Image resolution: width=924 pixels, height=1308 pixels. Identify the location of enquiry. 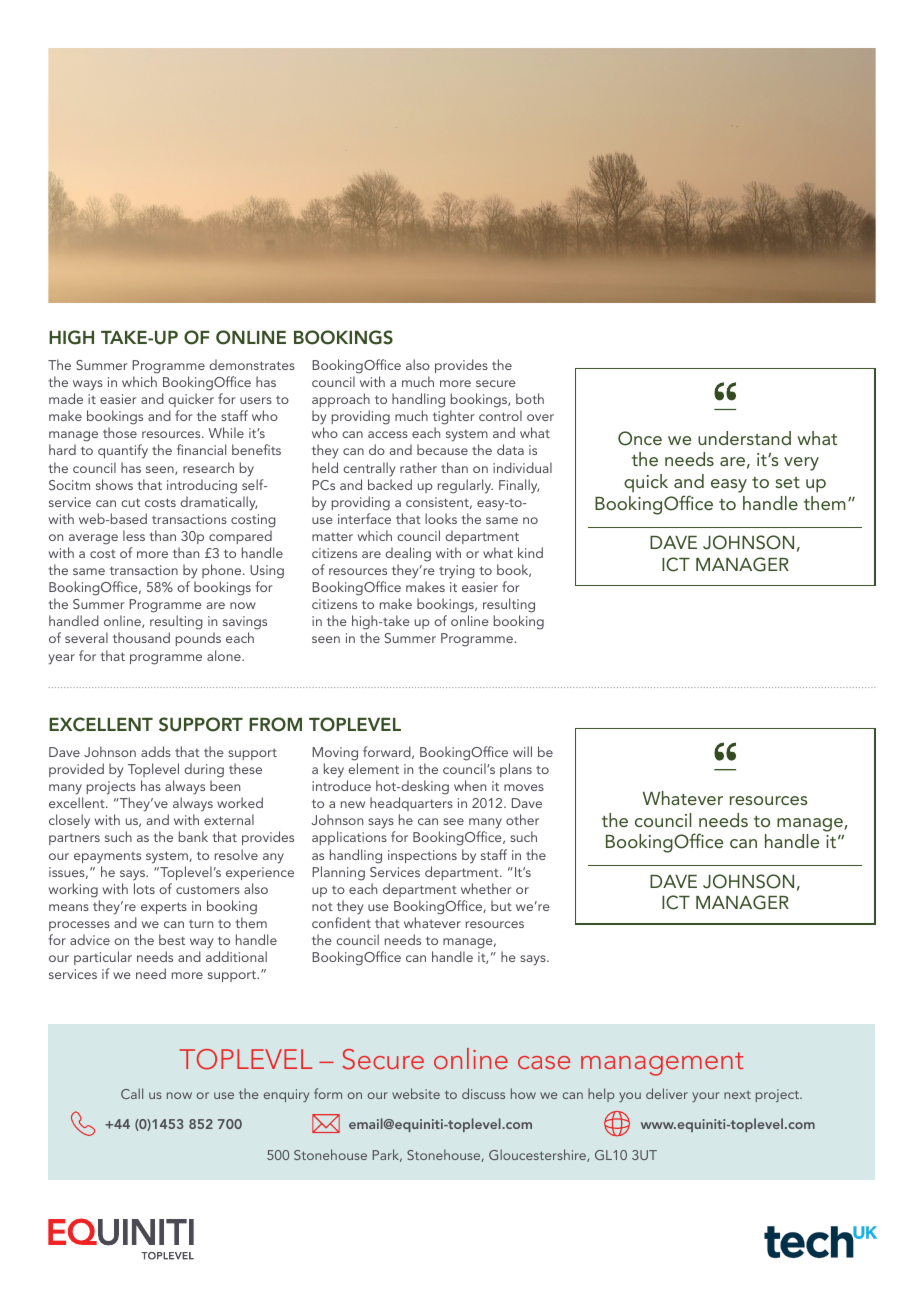
(286, 1096).
